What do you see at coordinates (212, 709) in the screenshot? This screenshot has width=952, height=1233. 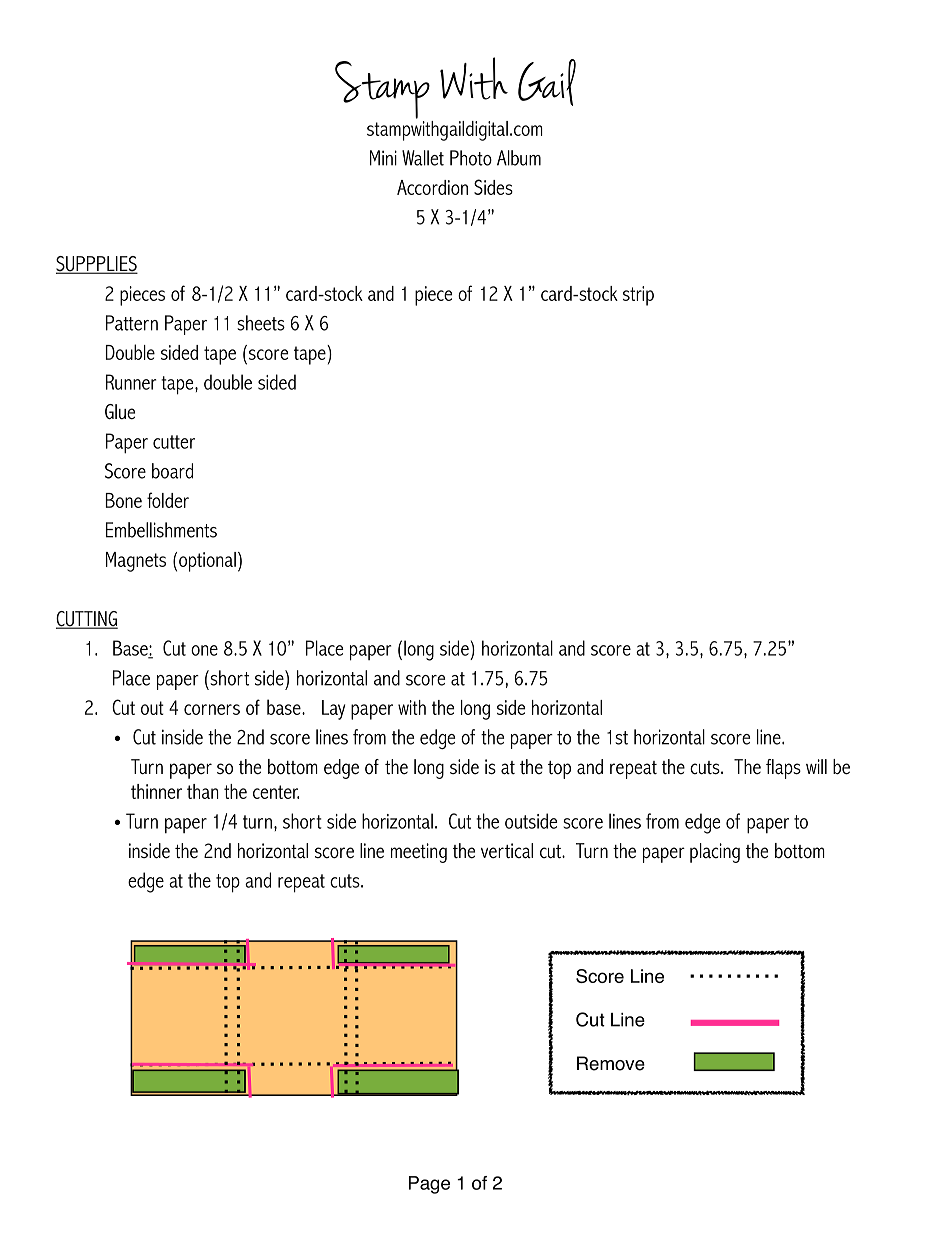 I see `corners` at bounding box center [212, 709].
